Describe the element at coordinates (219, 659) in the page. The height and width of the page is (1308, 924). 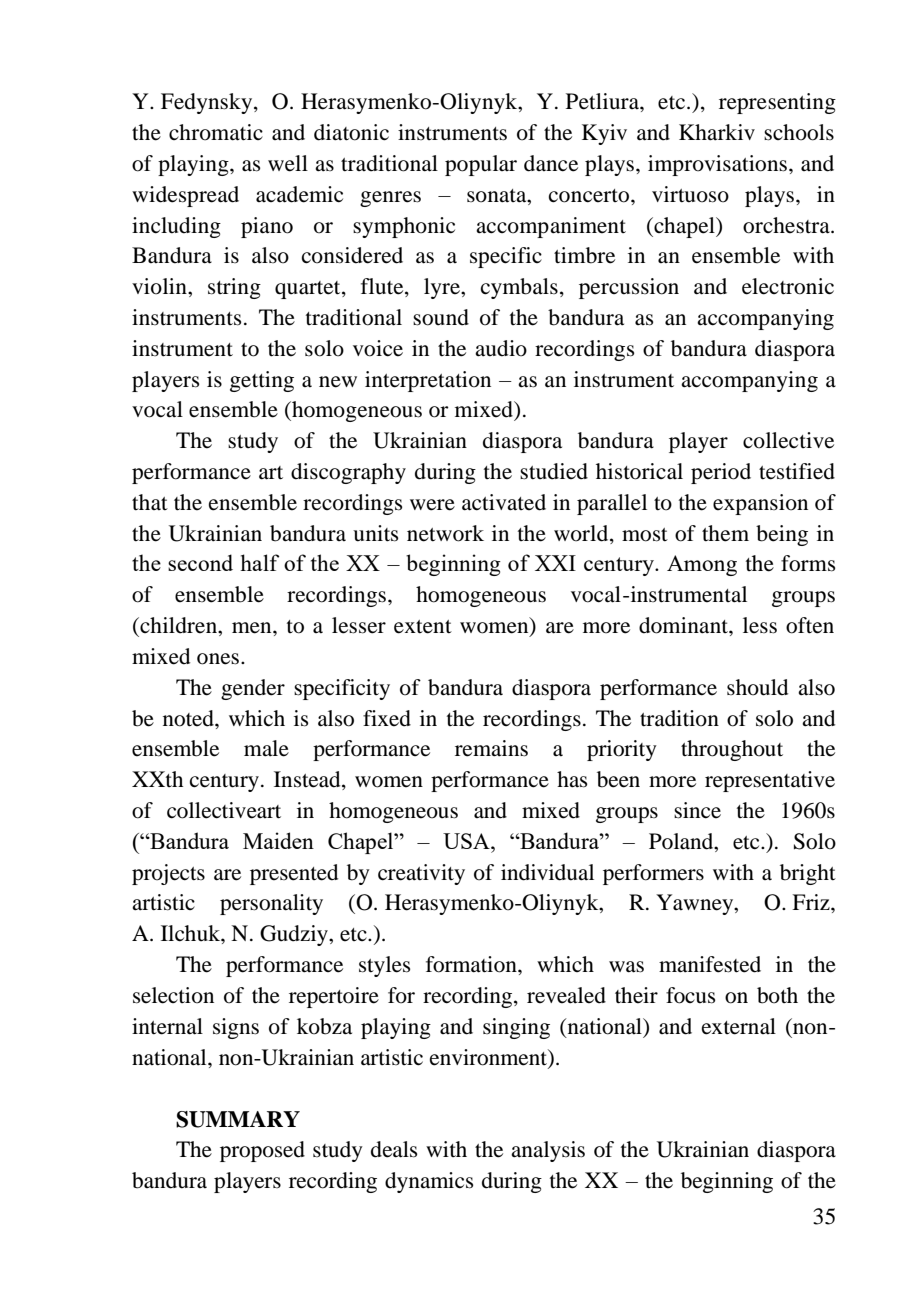
I see `ones` at that location.
